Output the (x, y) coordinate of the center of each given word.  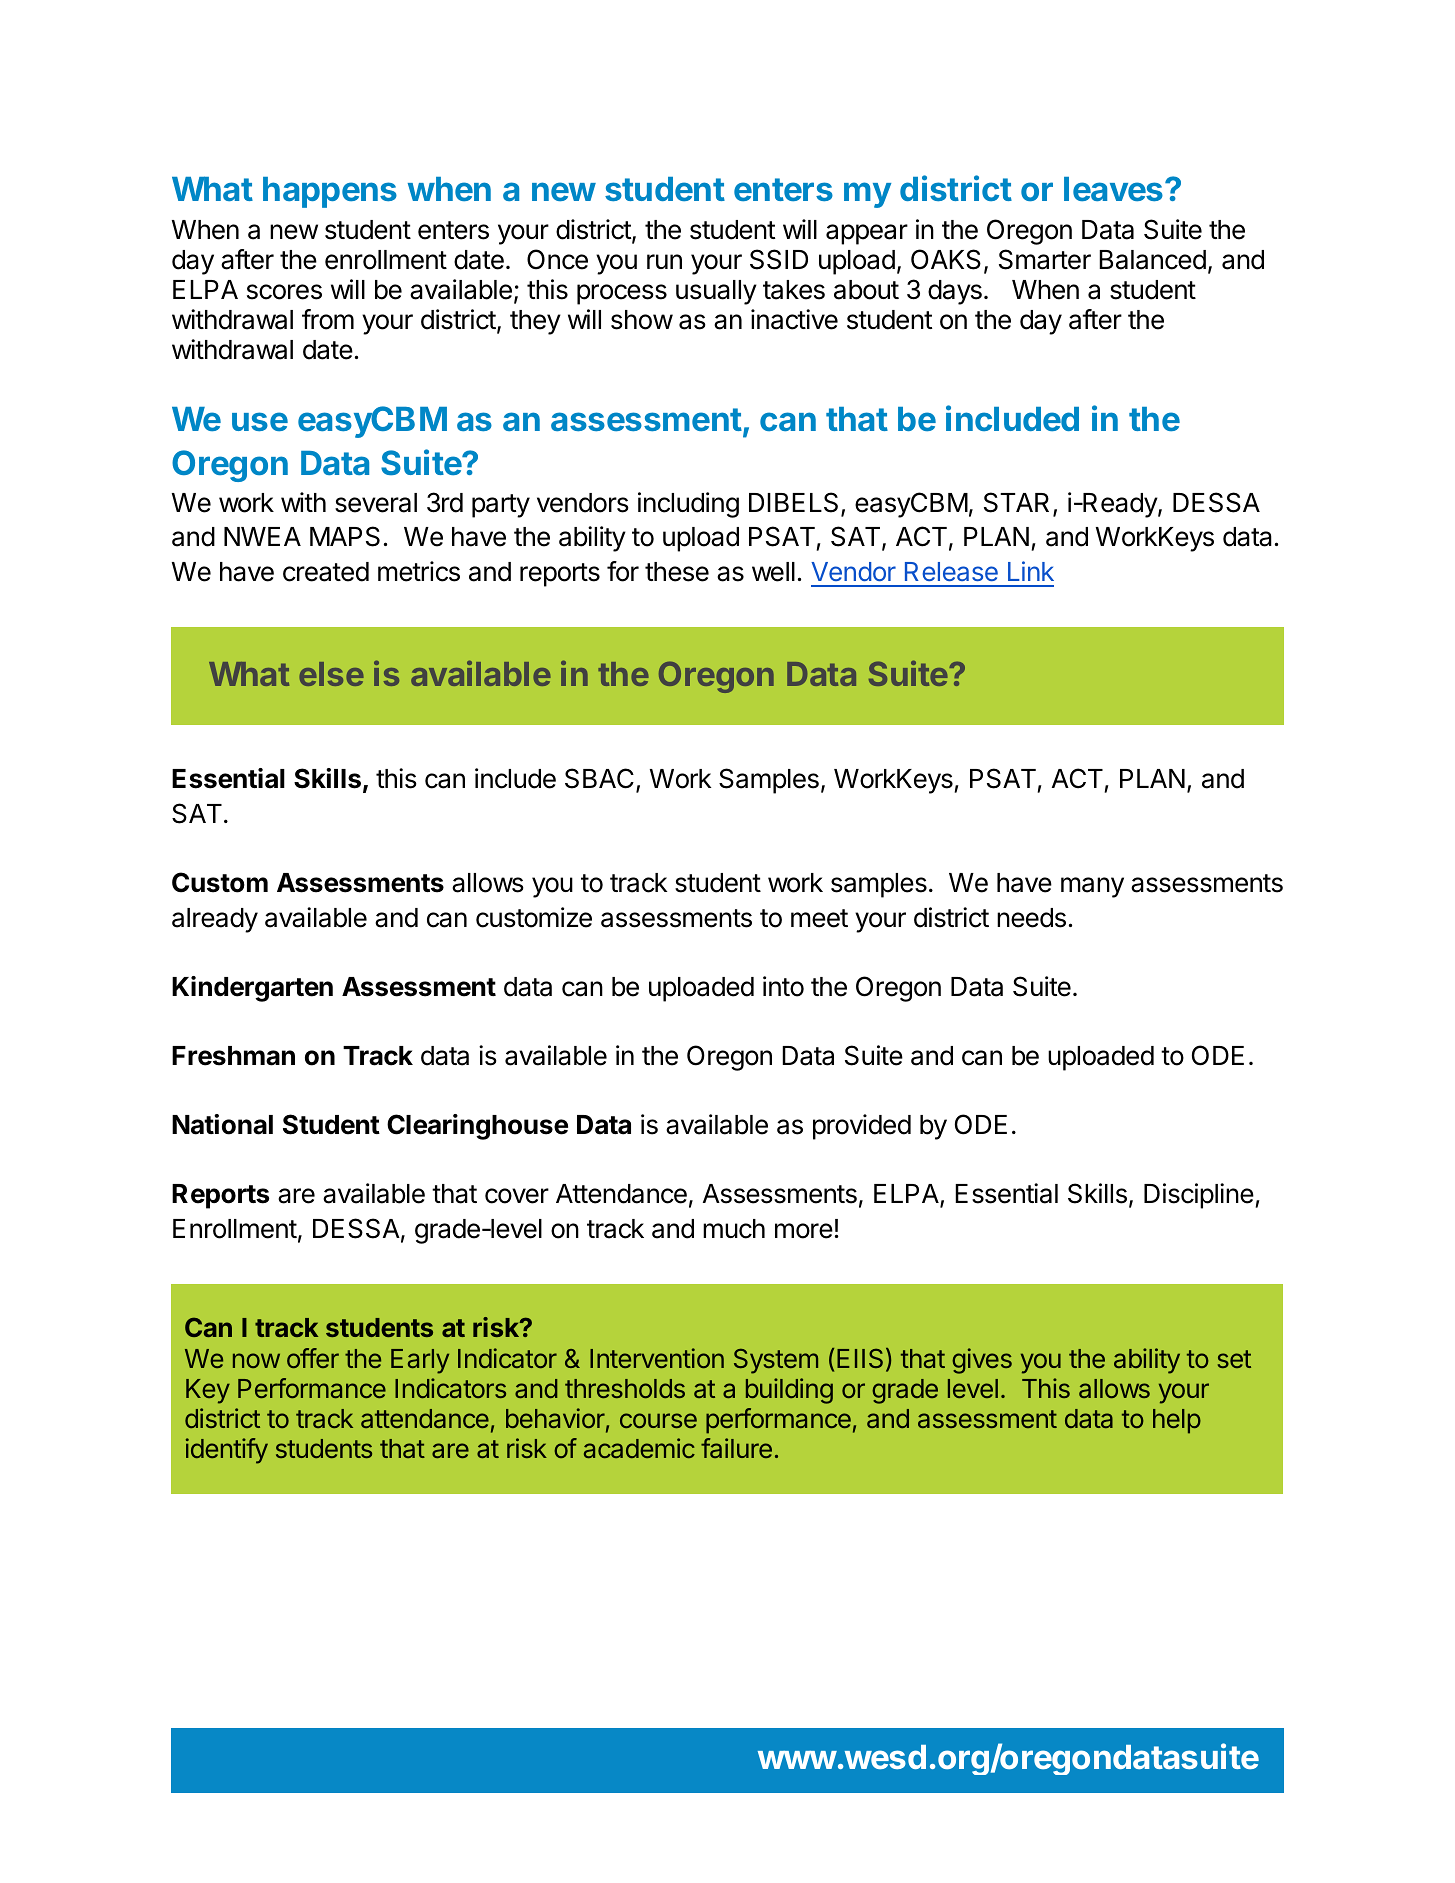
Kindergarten (252, 989)
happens (330, 192)
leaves (1115, 189)
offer (313, 1358)
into (783, 986)
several (376, 503)
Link (1031, 571)
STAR (1016, 502)
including (688, 505)
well (773, 572)
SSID (779, 259)
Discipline (1199, 1196)
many (1092, 887)
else (331, 674)
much (734, 1229)
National (222, 1124)
